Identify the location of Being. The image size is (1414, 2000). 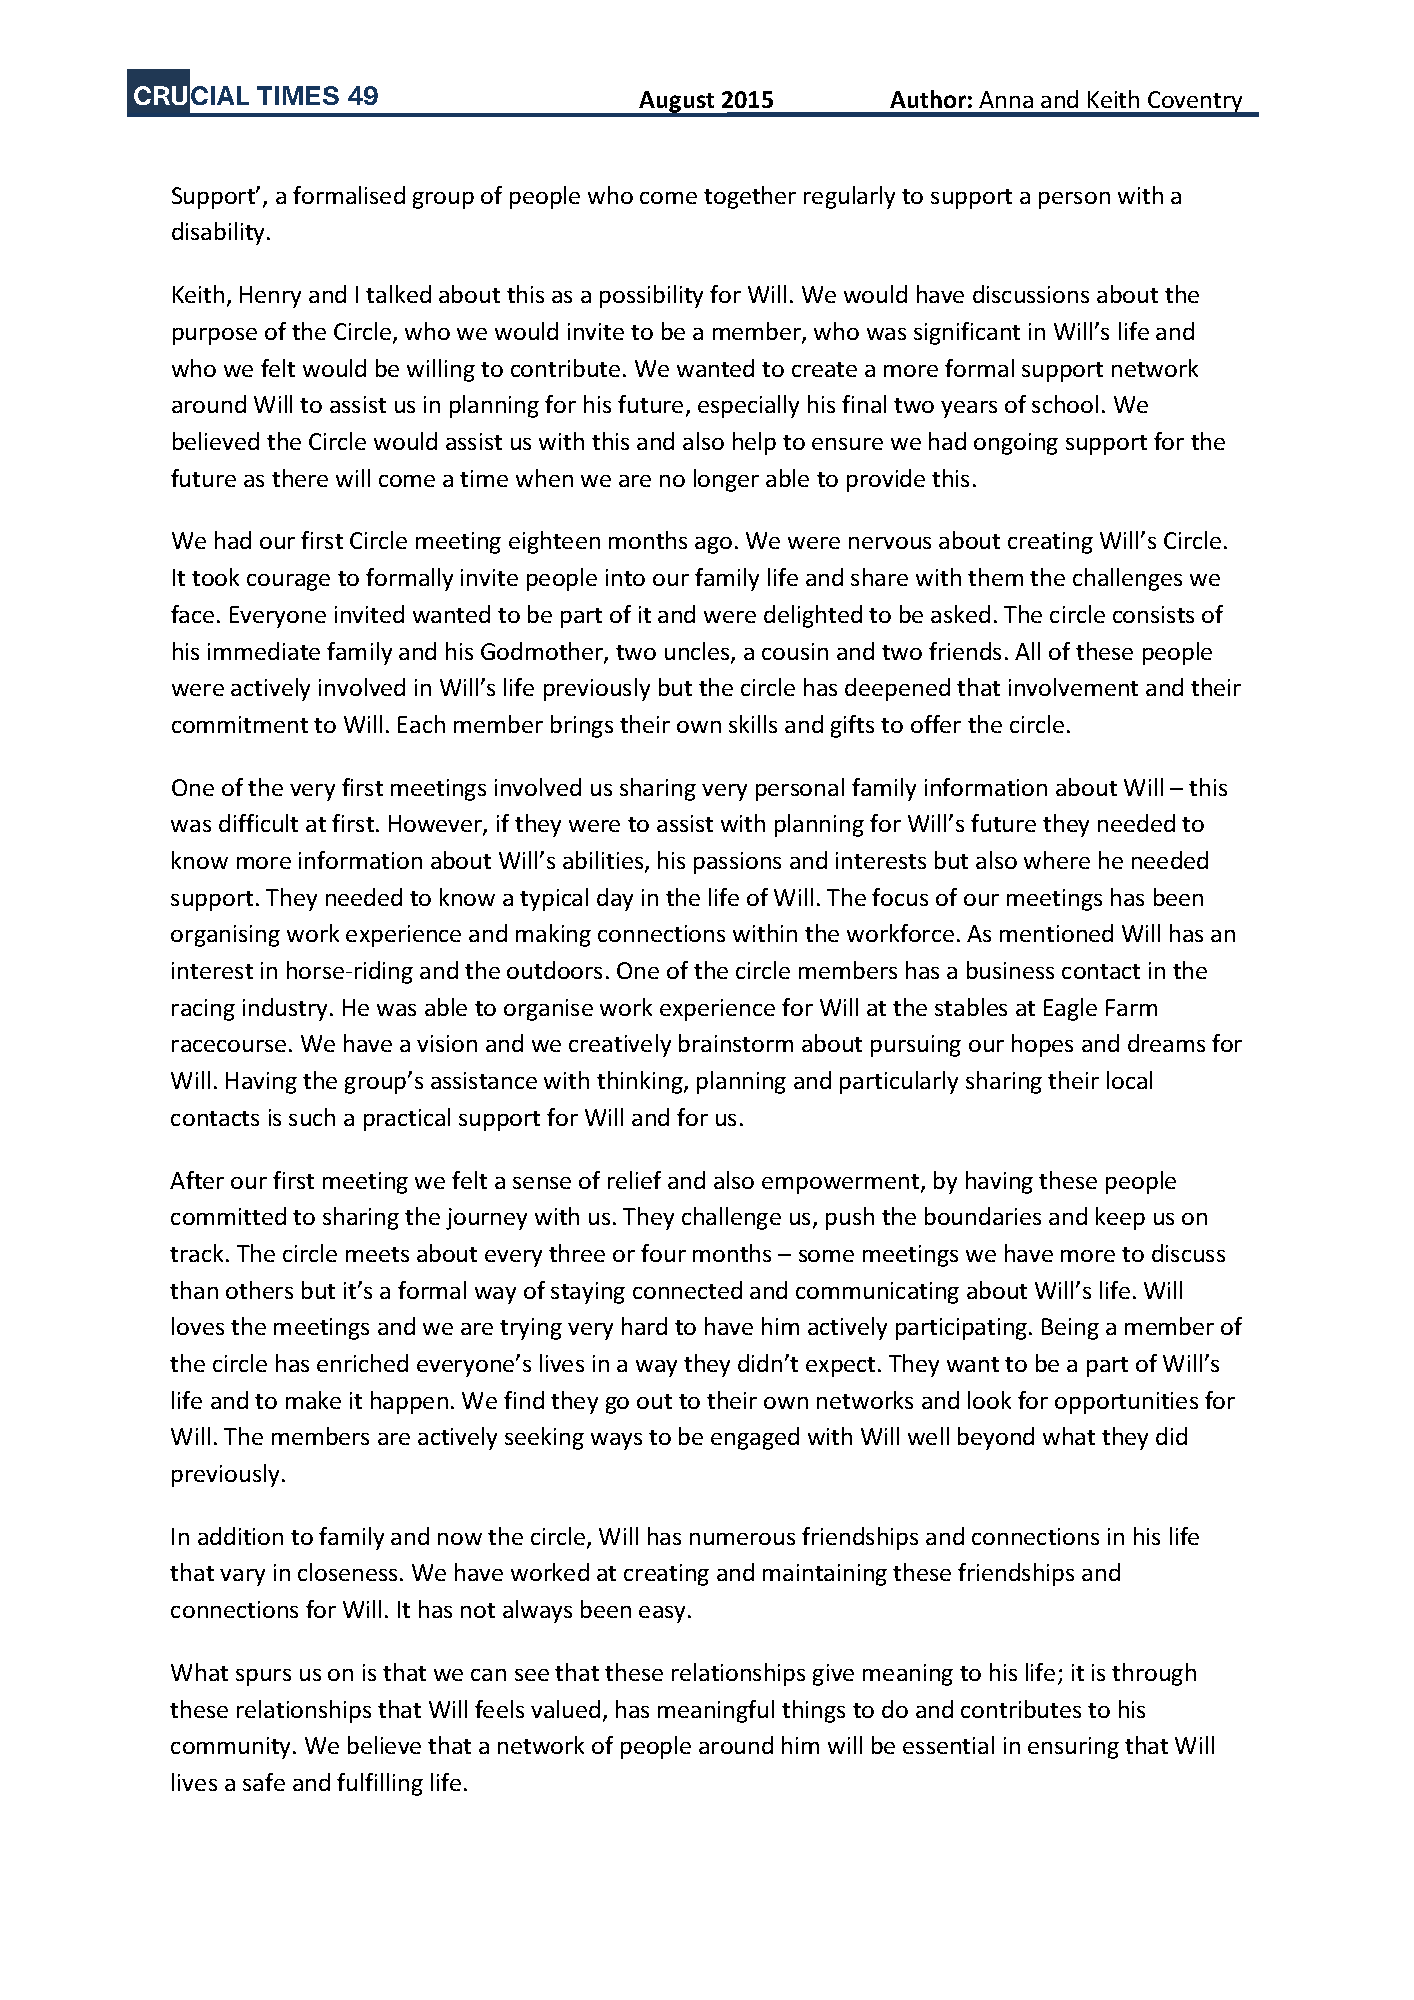
(1070, 1329).
